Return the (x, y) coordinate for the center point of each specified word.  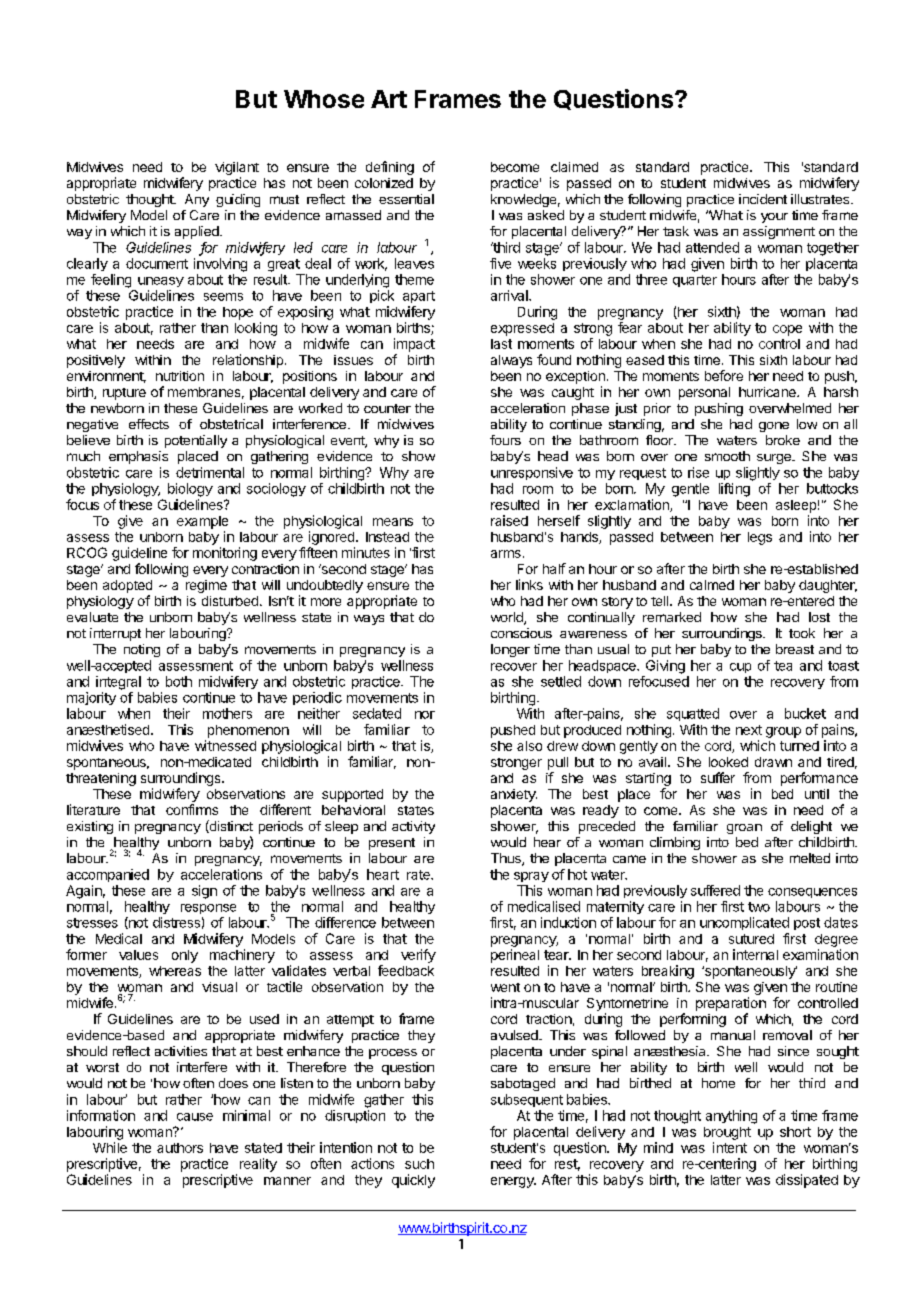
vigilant (237, 170)
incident (763, 199)
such (419, 1164)
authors (180, 1148)
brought (727, 1133)
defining (390, 168)
